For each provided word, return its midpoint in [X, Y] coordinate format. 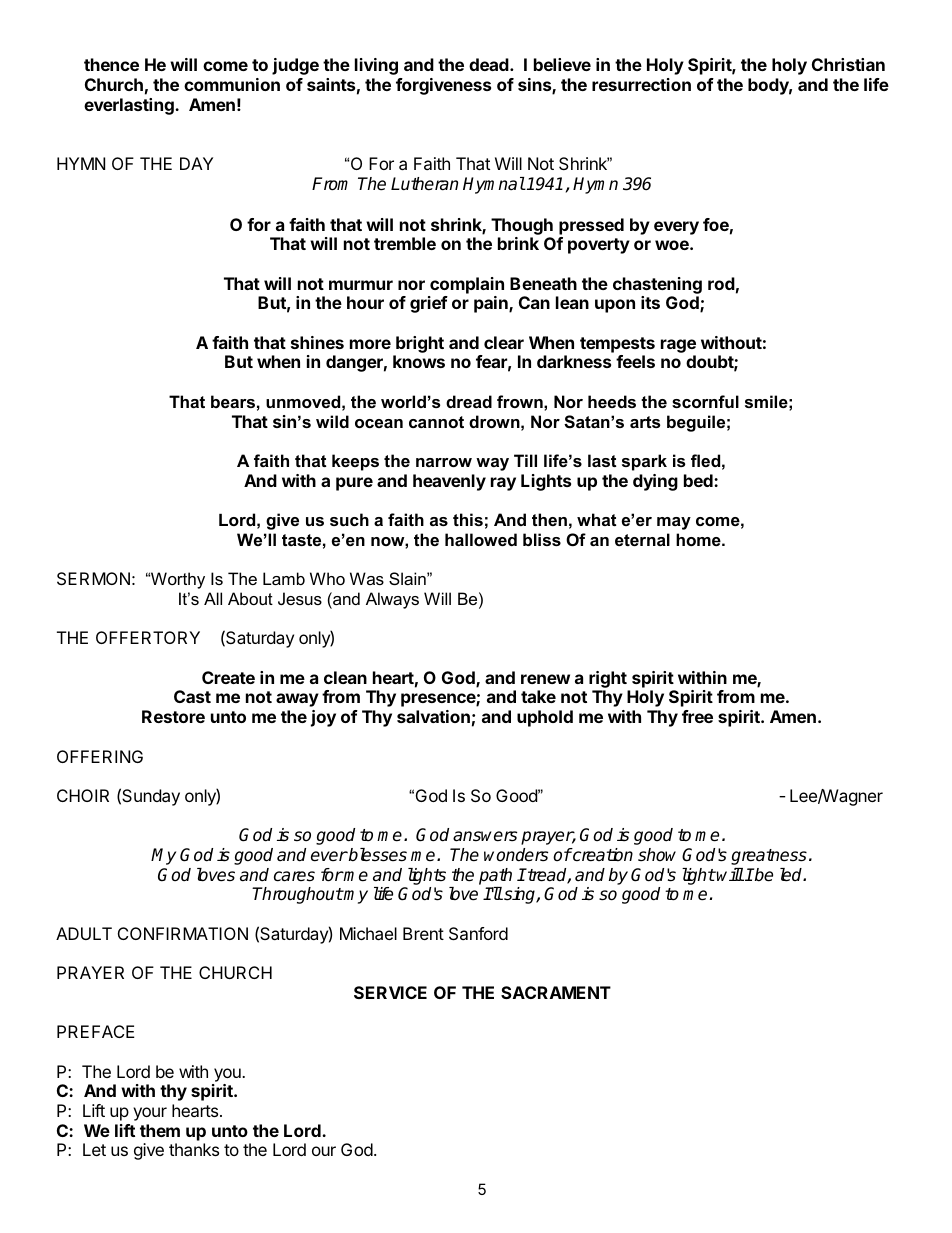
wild [332, 421]
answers [485, 836]
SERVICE [390, 992]
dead [490, 64]
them [160, 1130]
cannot [436, 422]
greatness [769, 857]
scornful [705, 401]
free [697, 716]
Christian [848, 64]
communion [232, 84]
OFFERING [100, 756]
